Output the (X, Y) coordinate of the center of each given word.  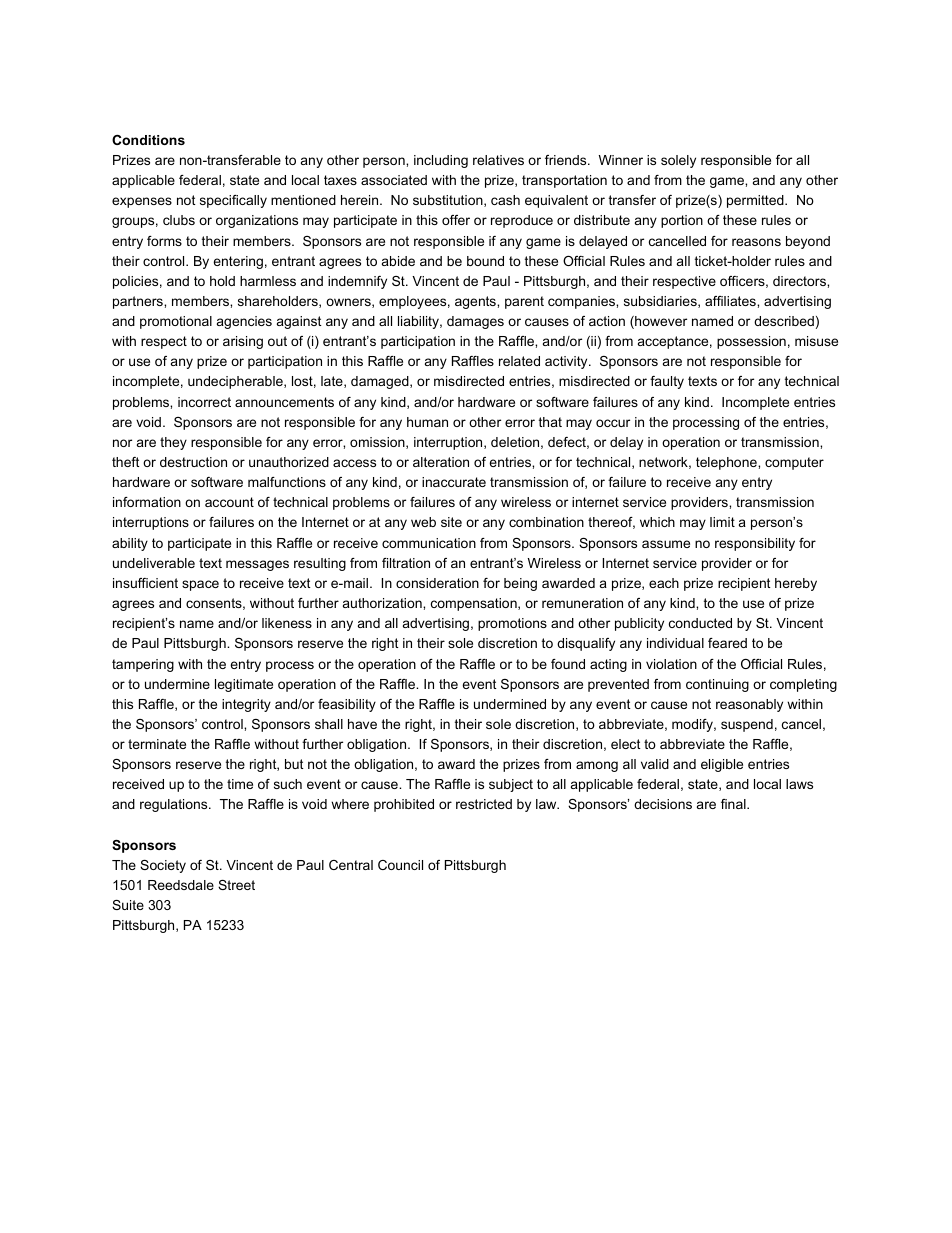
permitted (756, 201)
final (734, 804)
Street (236, 885)
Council (400, 865)
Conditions (148, 140)
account (229, 502)
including (441, 161)
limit (722, 522)
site (451, 522)
